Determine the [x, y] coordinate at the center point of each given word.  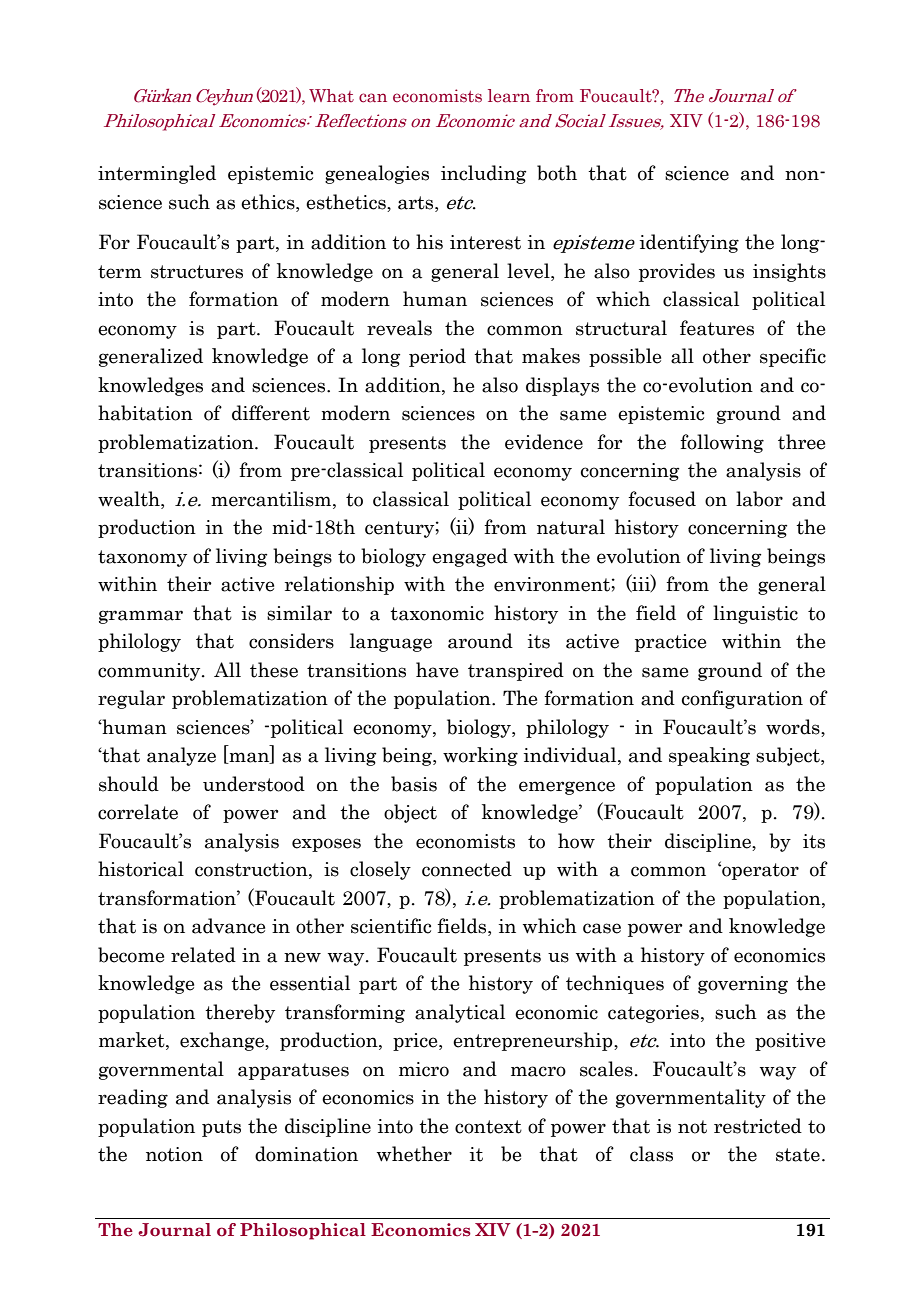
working [480, 756]
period [437, 357]
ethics [269, 203]
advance [228, 926]
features [717, 328]
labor [759, 499]
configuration [742, 699]
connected [467, 869]
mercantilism [272, 499]
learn [509, 96]
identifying [689, 243]
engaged [470, 557]
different [271, 413]
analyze [181, 756]
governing [743, 985]
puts [221, 1128]
